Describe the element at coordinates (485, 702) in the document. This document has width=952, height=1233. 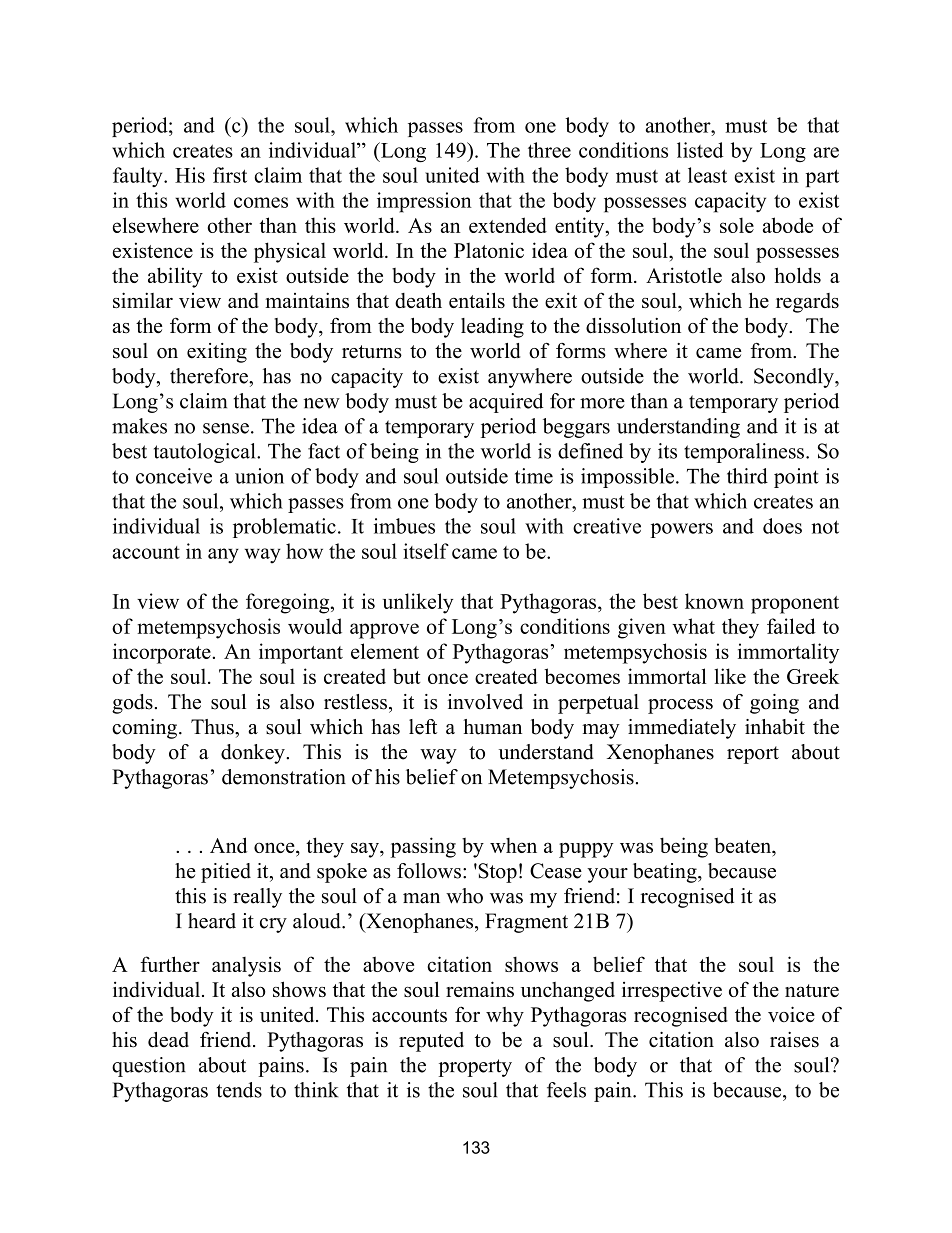
I see `involved` at that location.
